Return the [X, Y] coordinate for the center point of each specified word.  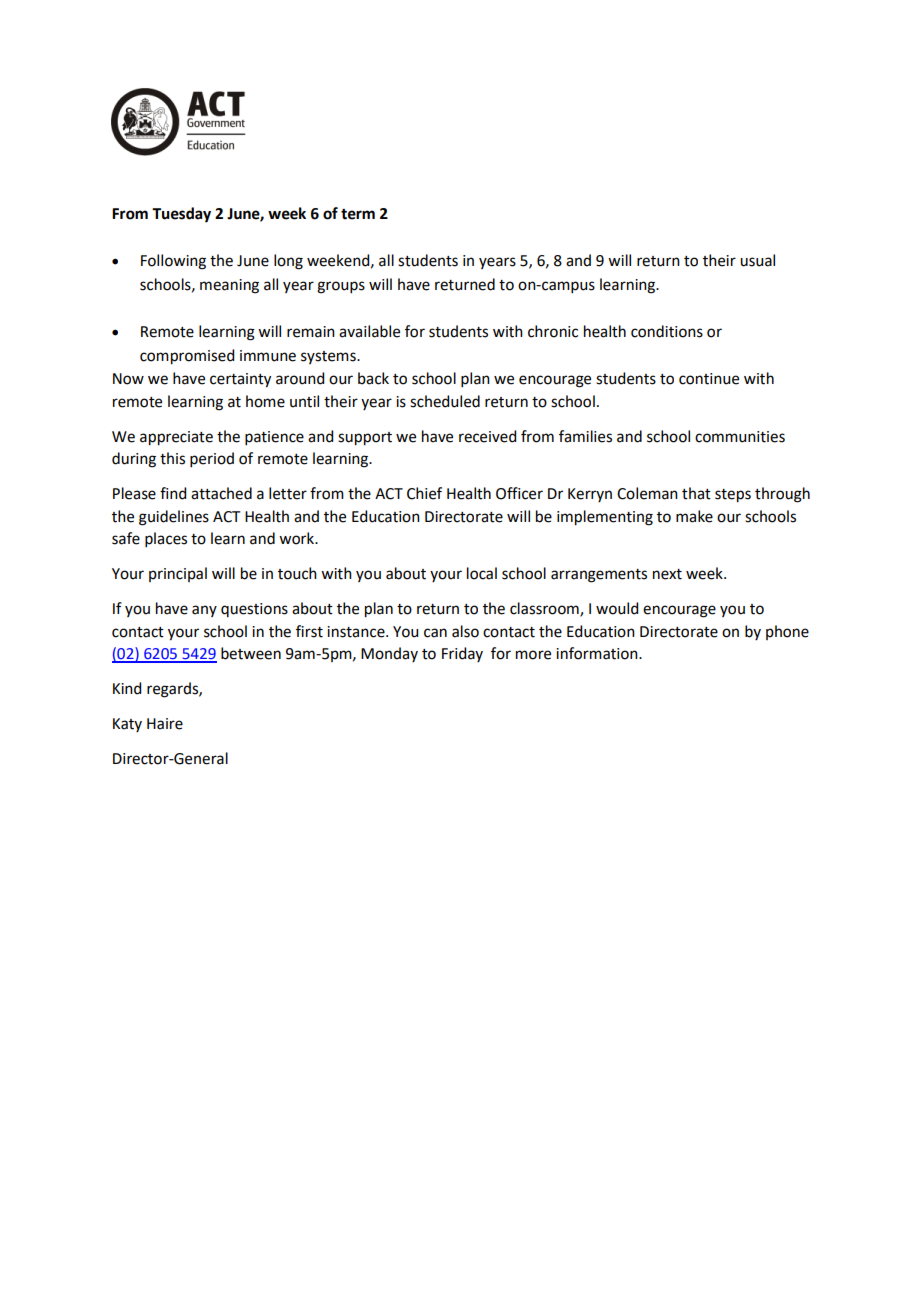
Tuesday [181, 215]
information [598, 653]
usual [757, 260]
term [358, 214]
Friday [462, 654]
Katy [127, 725]
